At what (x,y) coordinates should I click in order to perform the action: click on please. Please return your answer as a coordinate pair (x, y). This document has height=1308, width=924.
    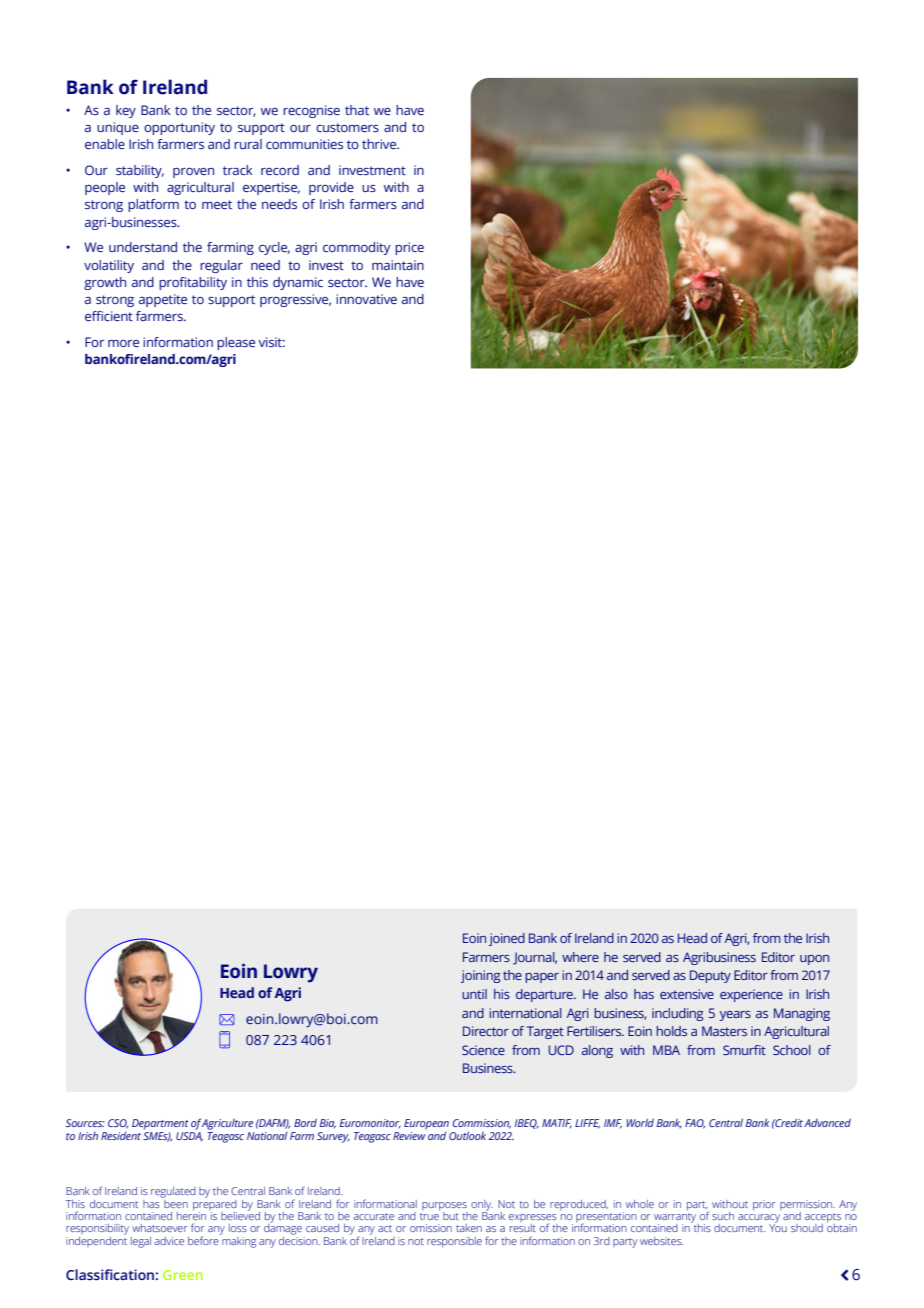
    Looking at the image, I should click on (236, 343).
